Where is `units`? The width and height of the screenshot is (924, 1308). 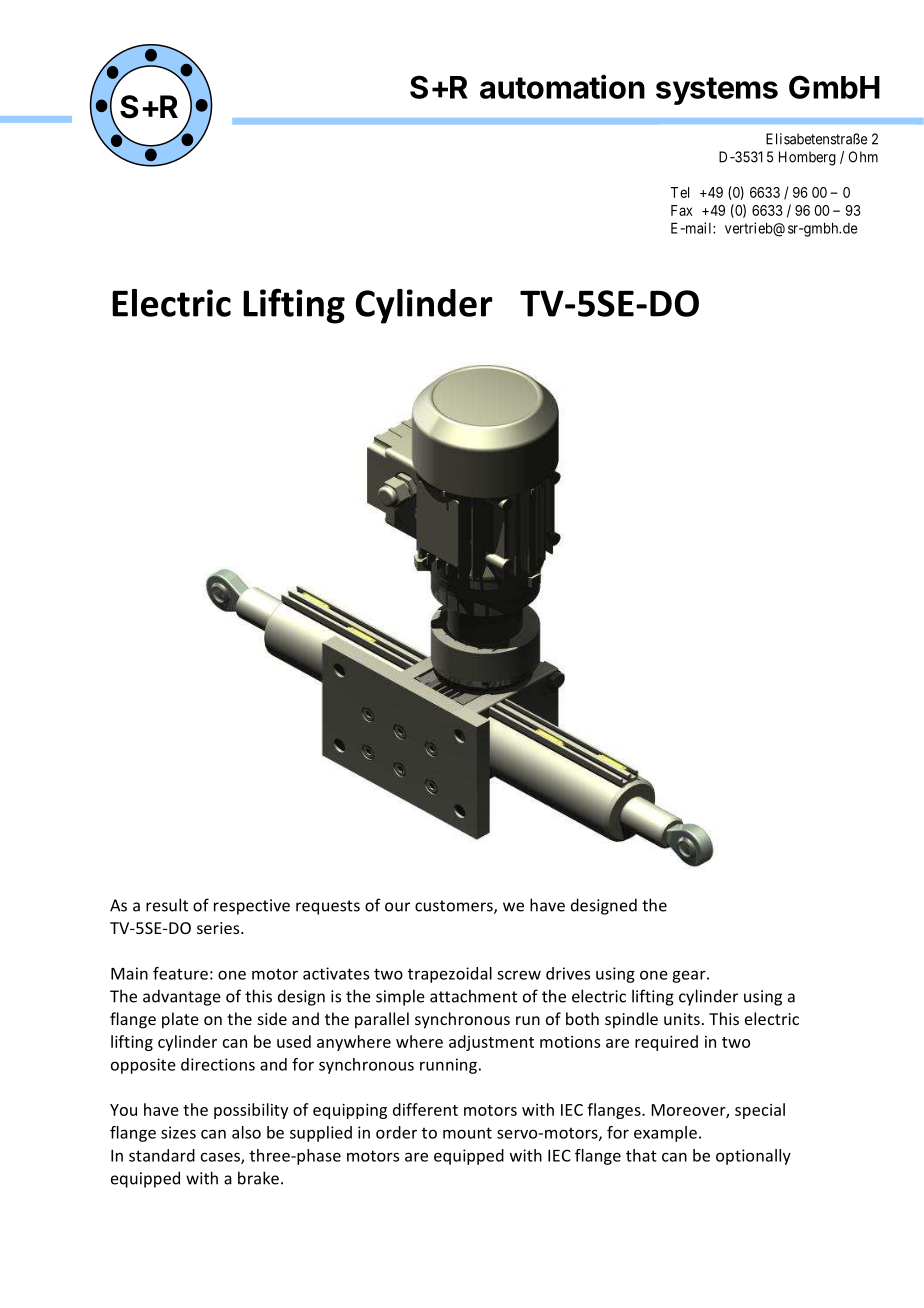 units is located at coordinates (682, 1019).
